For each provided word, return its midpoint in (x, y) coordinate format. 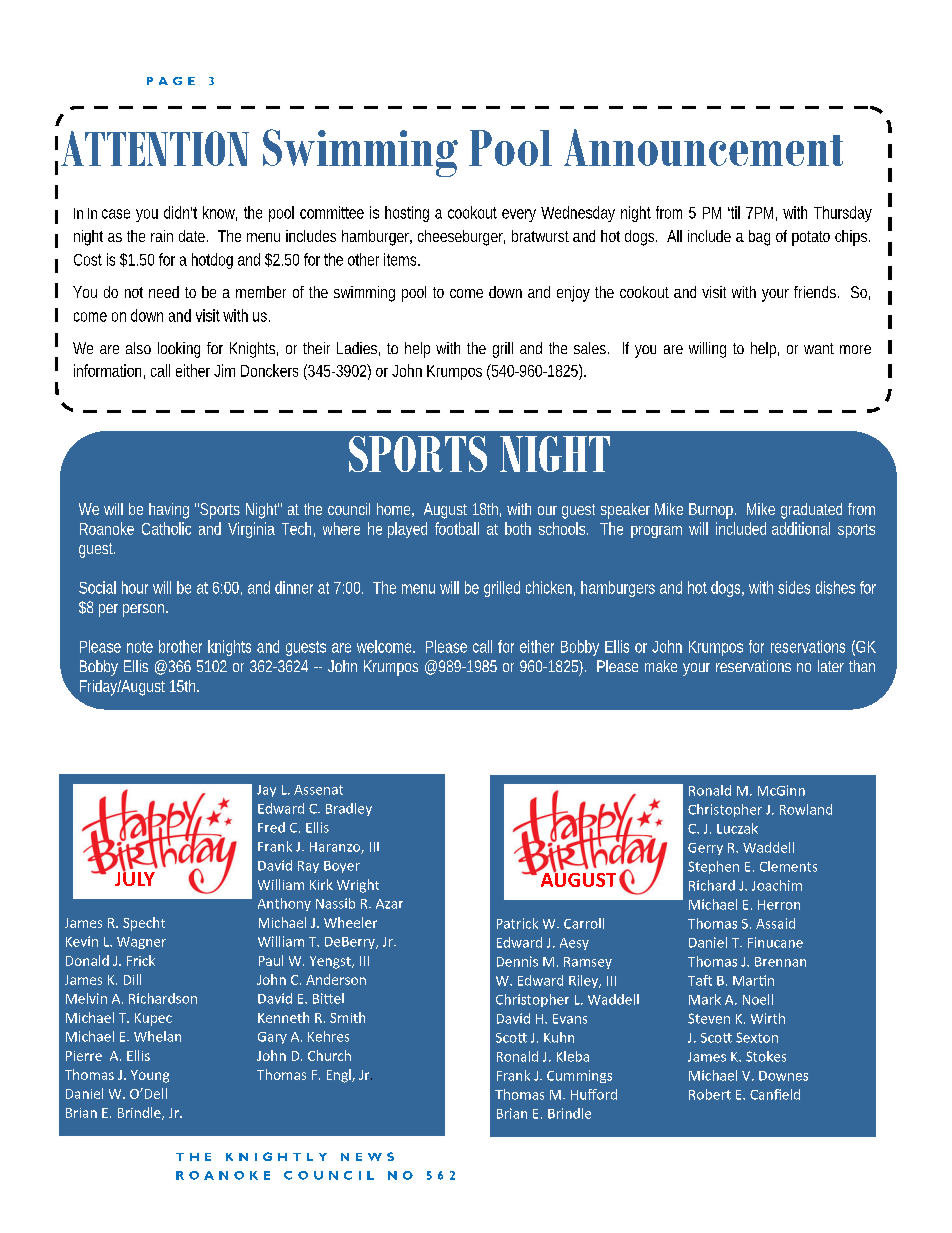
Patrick (517, 923)
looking (179, 350)
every (519, 215)
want (819, 348)
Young (150, 1076)
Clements (788, 866)
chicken (550, 588)
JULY (135, 878)
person (145, 610)
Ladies (358, 349)
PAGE (171, 81)
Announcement (703, 147)
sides (794, 587)
